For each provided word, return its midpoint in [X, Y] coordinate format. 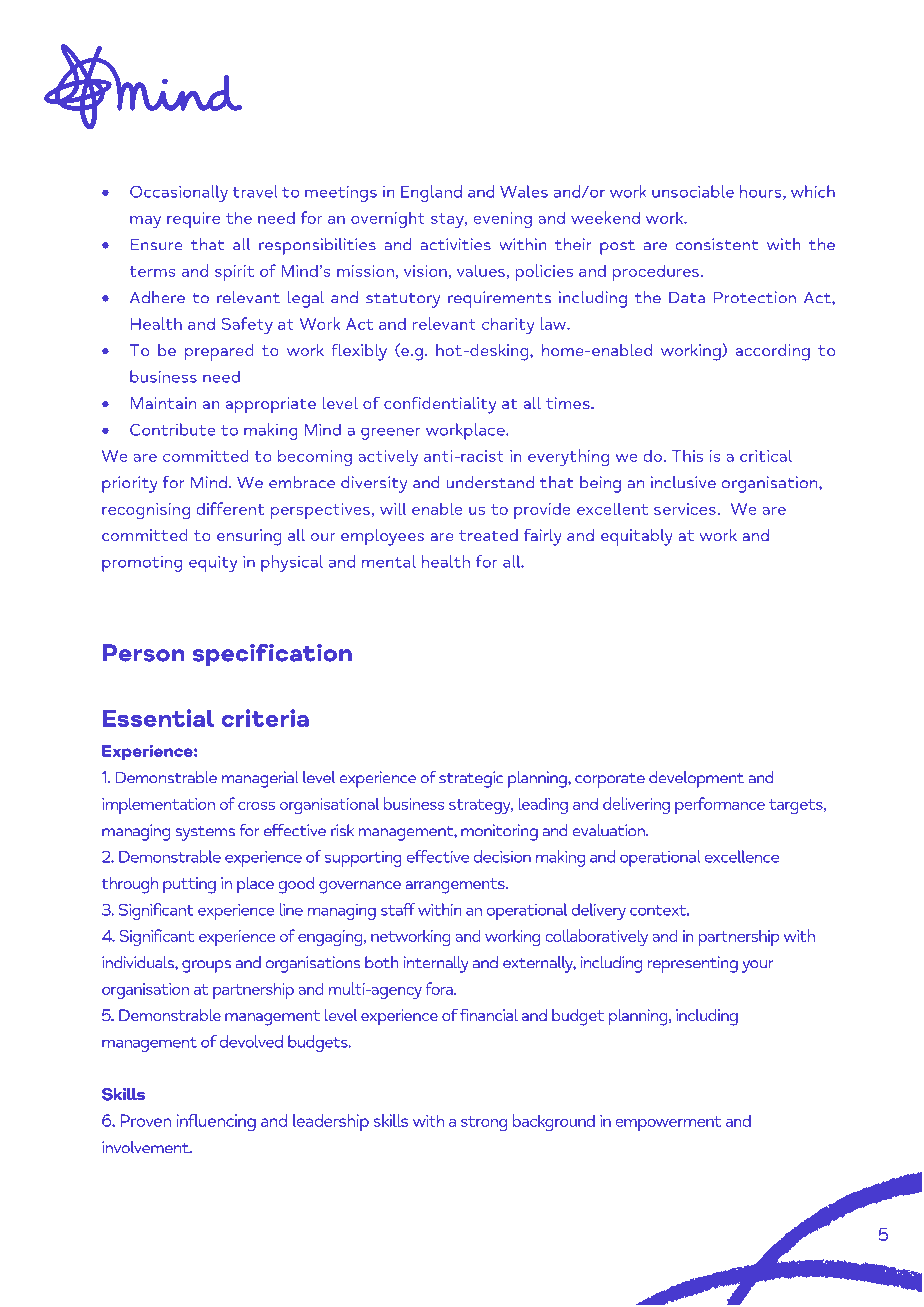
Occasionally [179, 193]
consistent [717, 244]
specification [272, 655]
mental [389, 561]
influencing [216, 1123]
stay [448, 220]
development [696, 779]
